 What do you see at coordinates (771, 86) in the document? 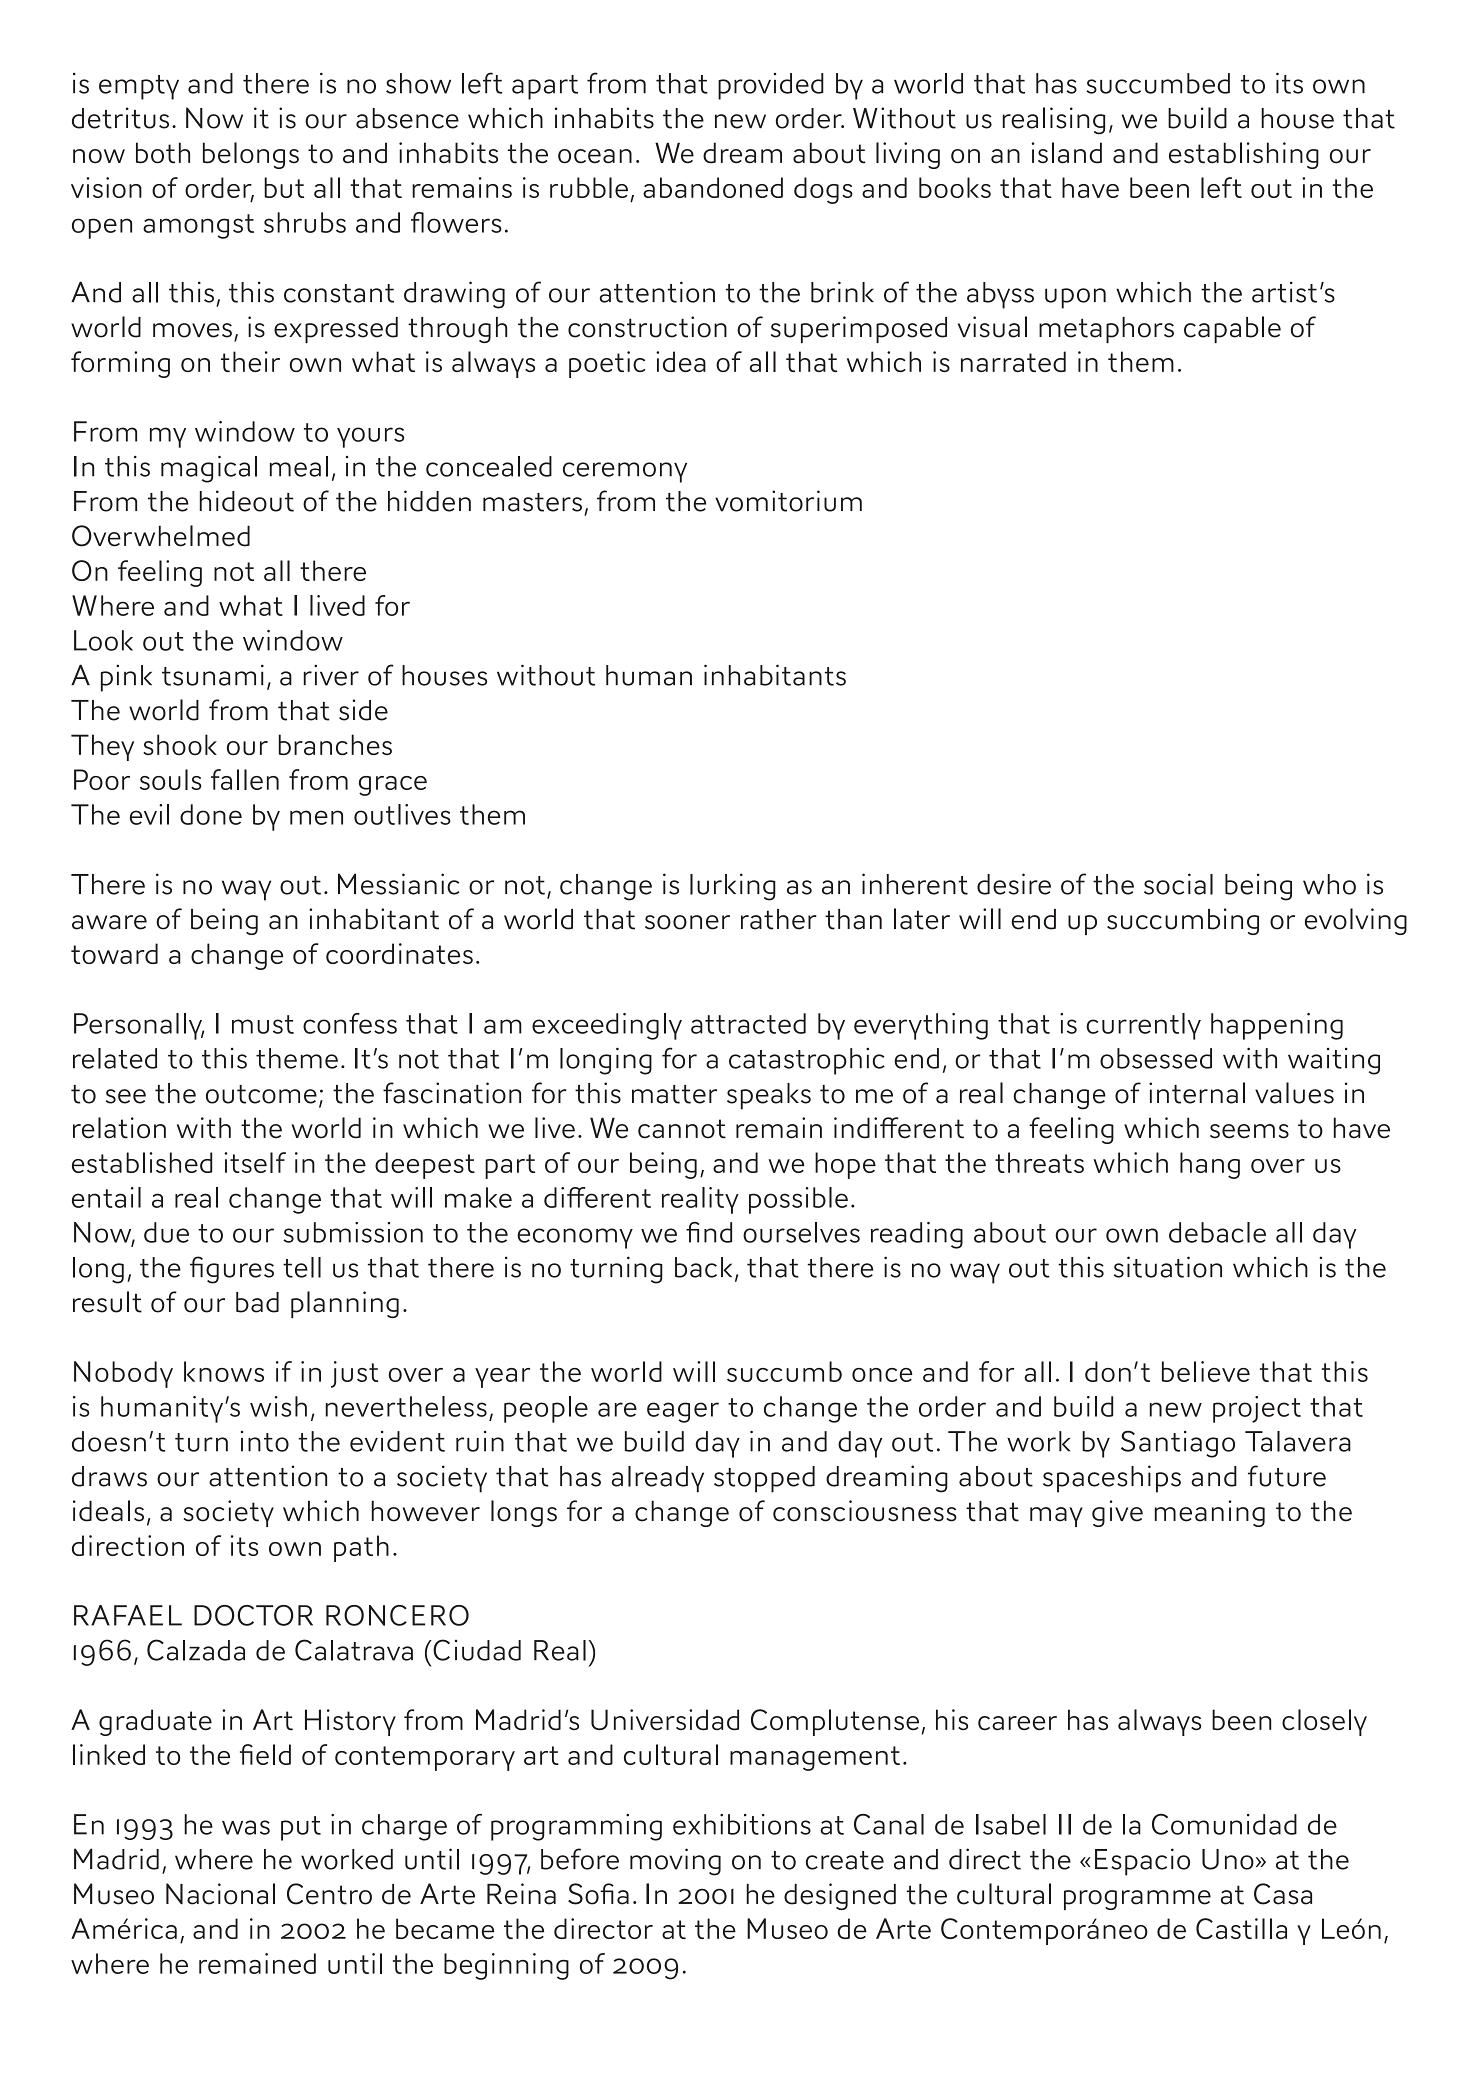
I see `provided` at bounding box center [771, 86].
